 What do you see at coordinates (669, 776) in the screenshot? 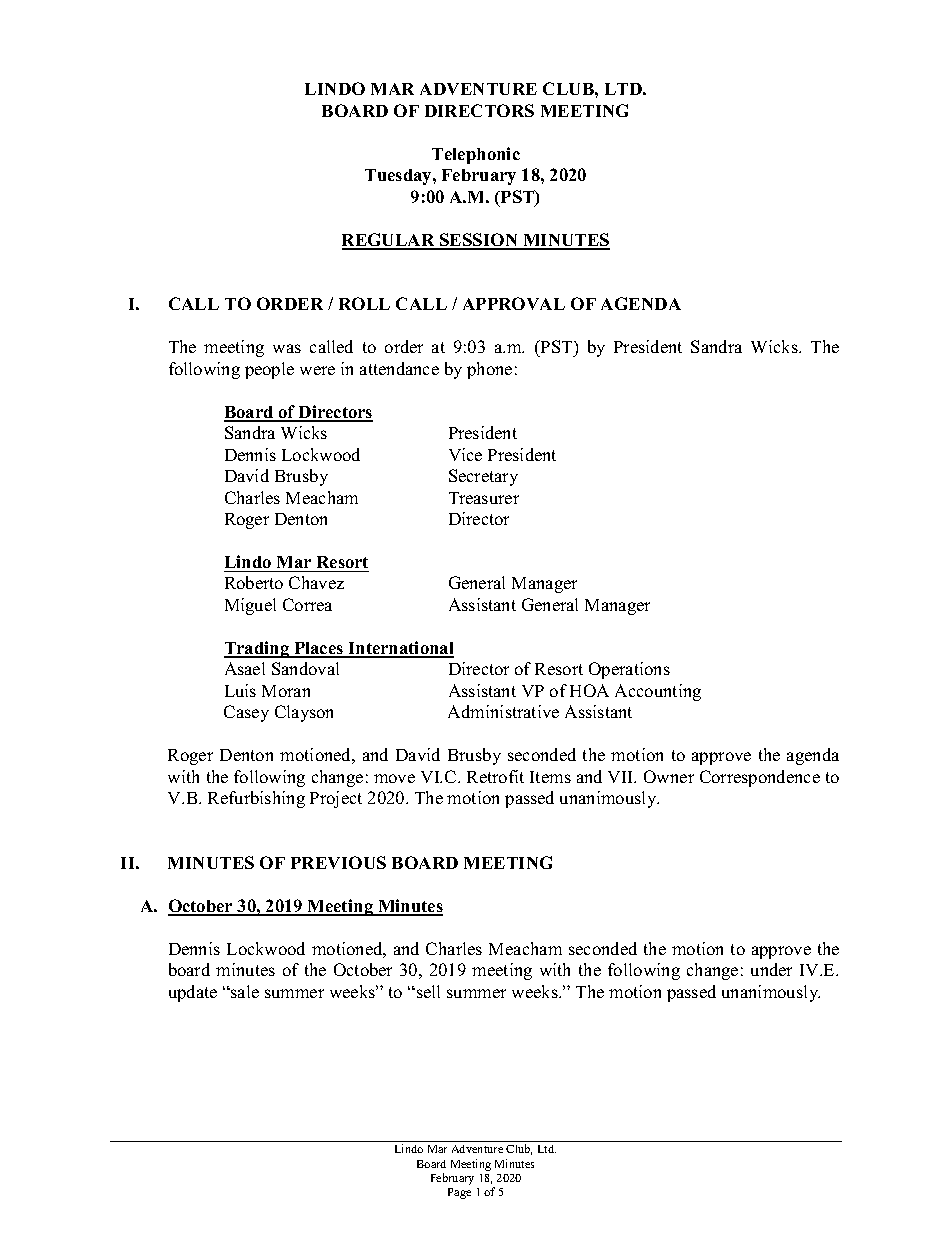
I see `Owner` at bounding box center [669, 776].
